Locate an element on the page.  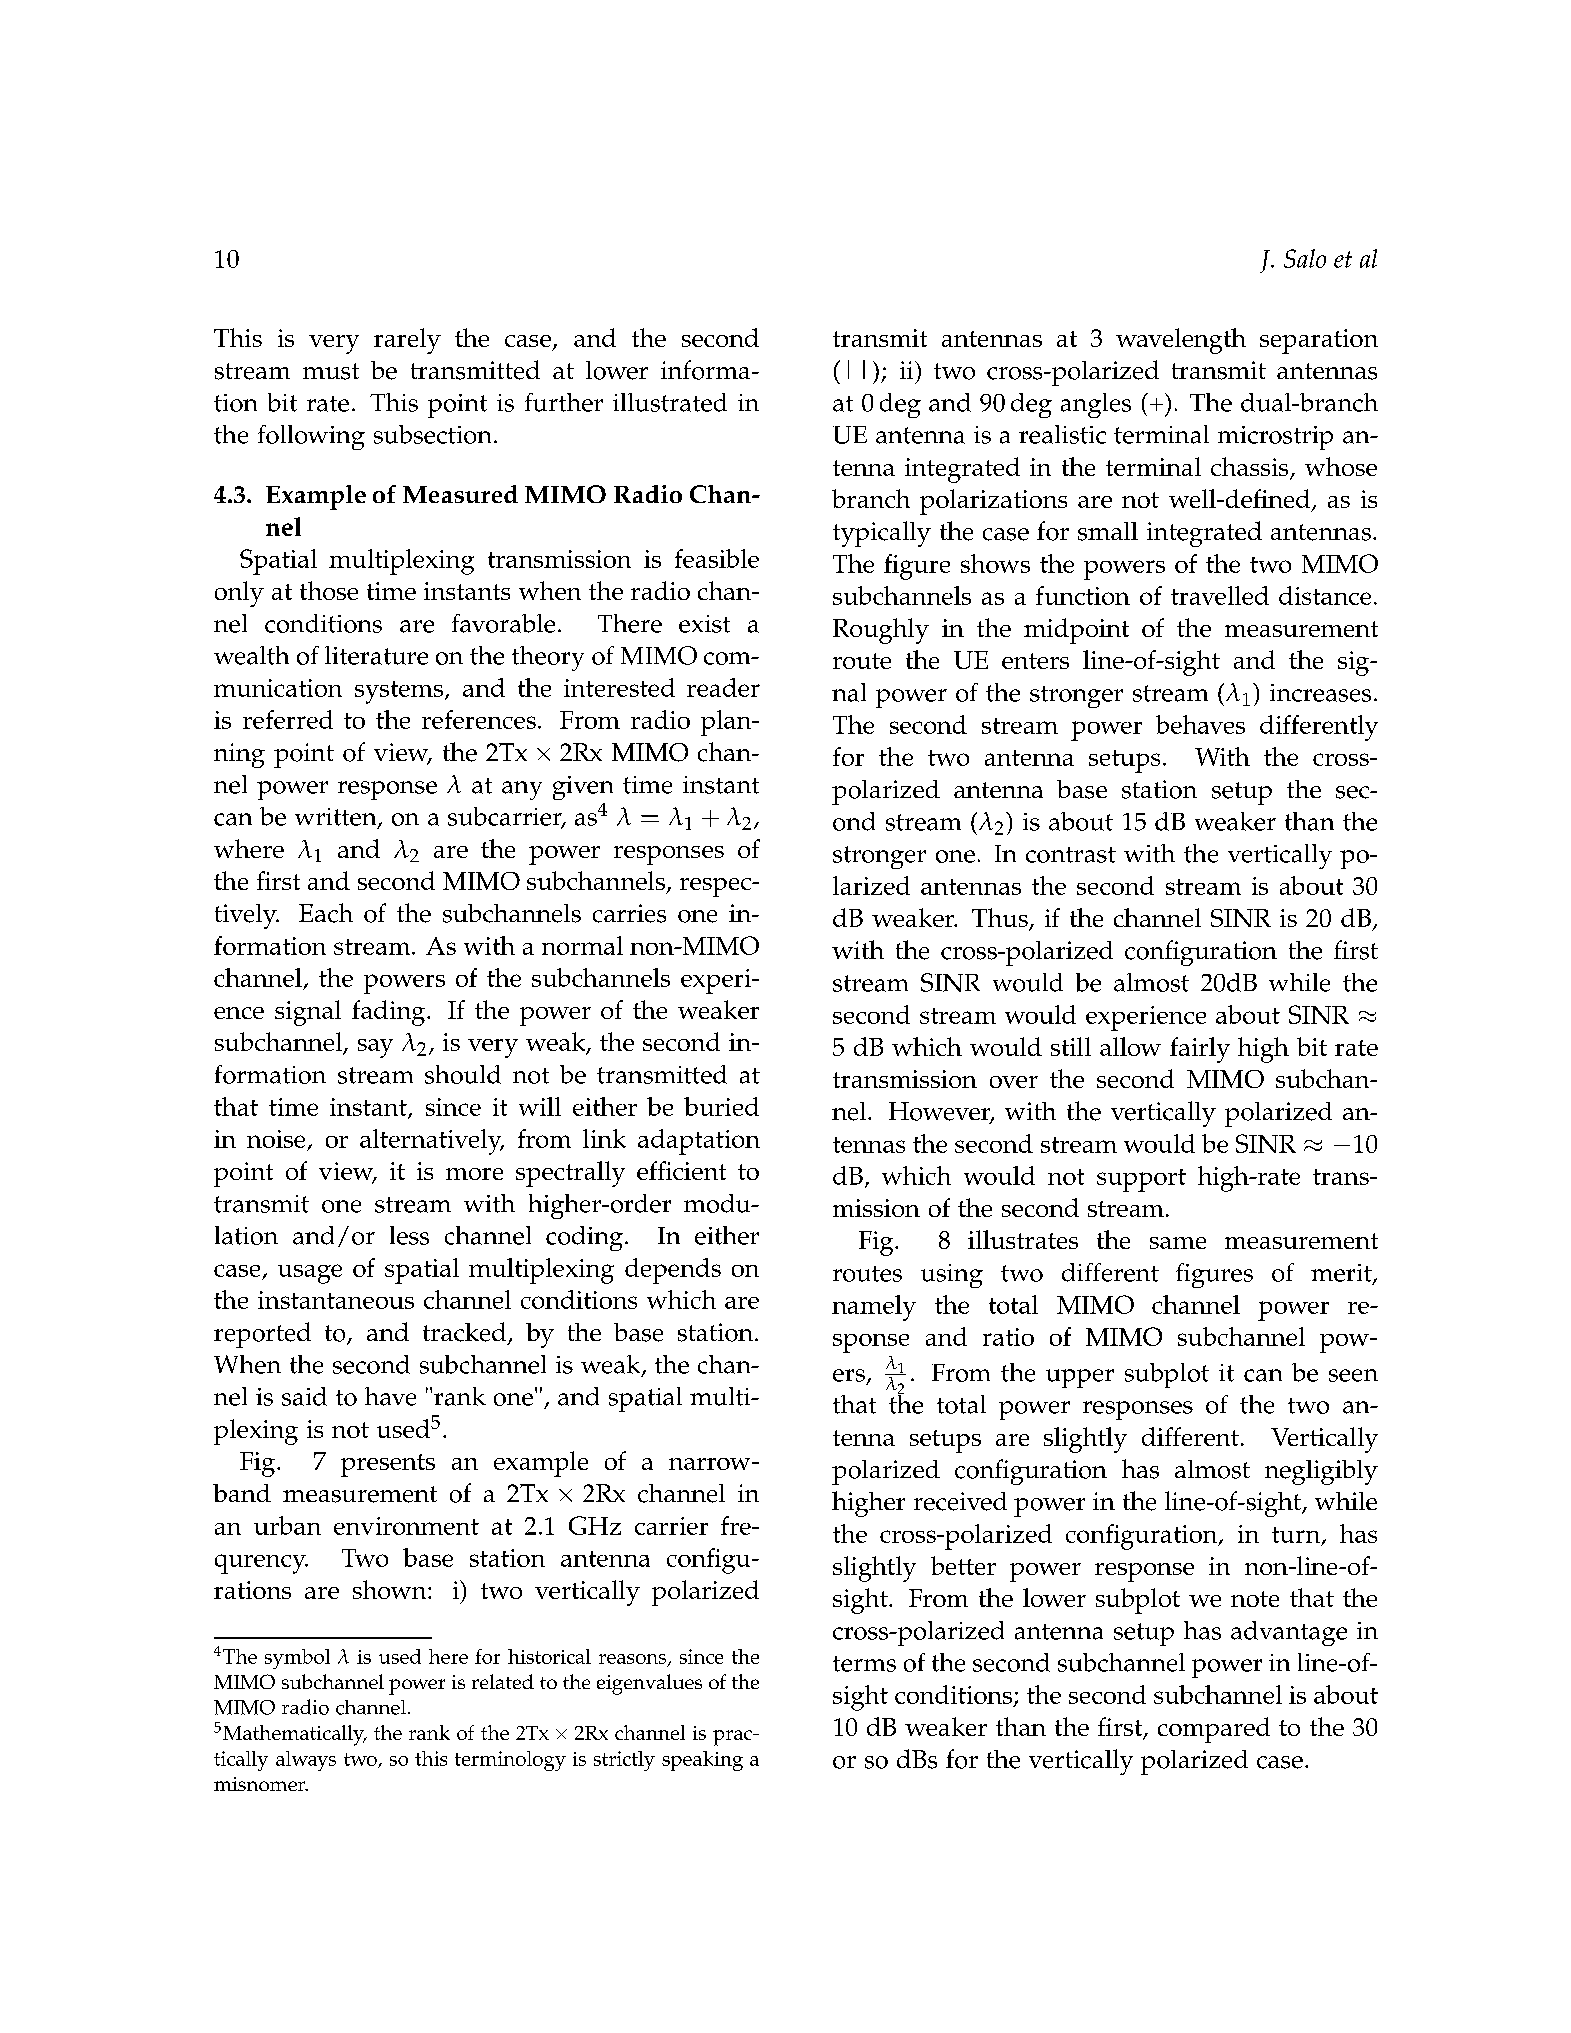
further is located at coordinates (564, 402).
